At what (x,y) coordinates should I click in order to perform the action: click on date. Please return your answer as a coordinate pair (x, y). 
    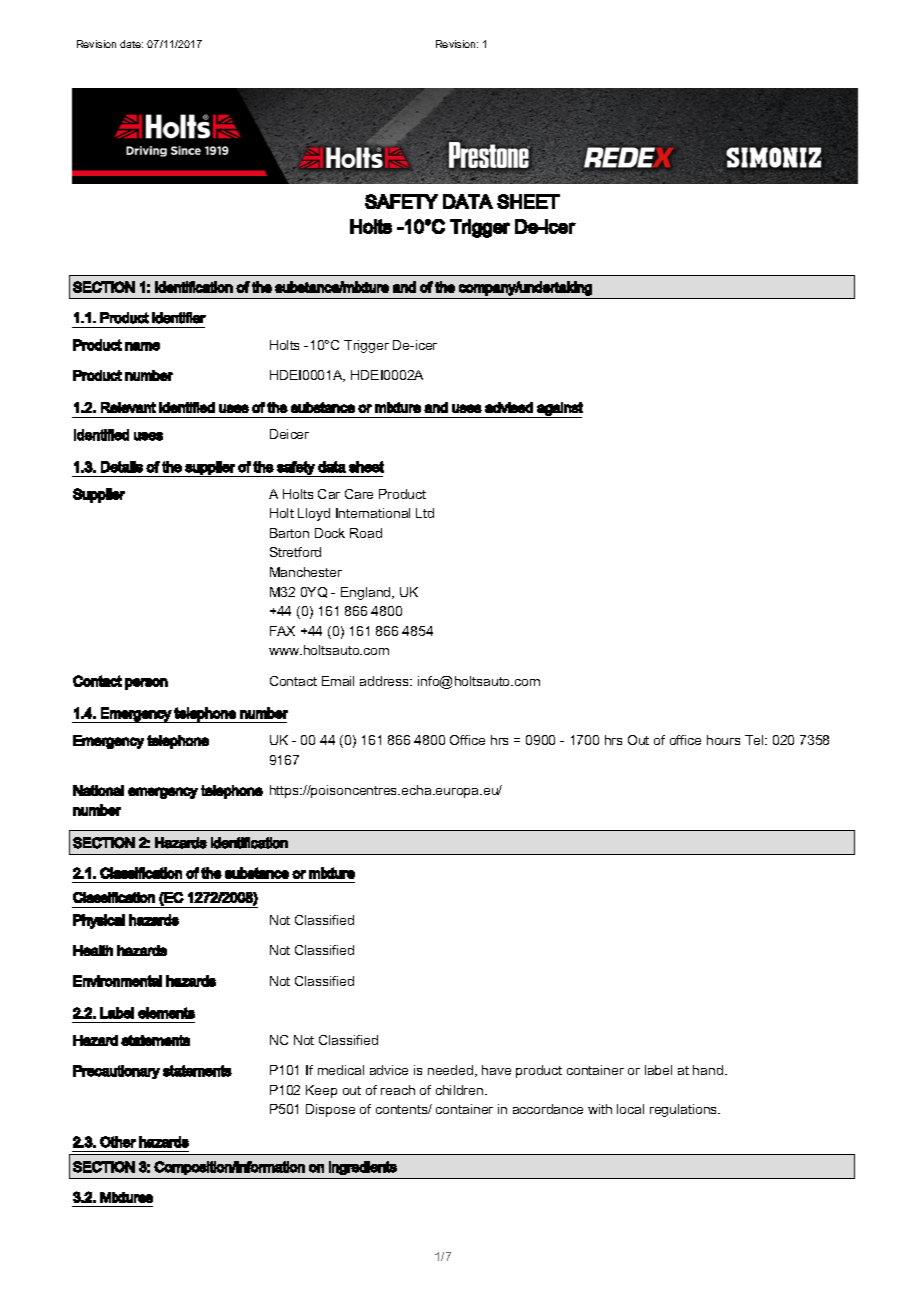
    Looking at the image, I should click on (131, 44).
